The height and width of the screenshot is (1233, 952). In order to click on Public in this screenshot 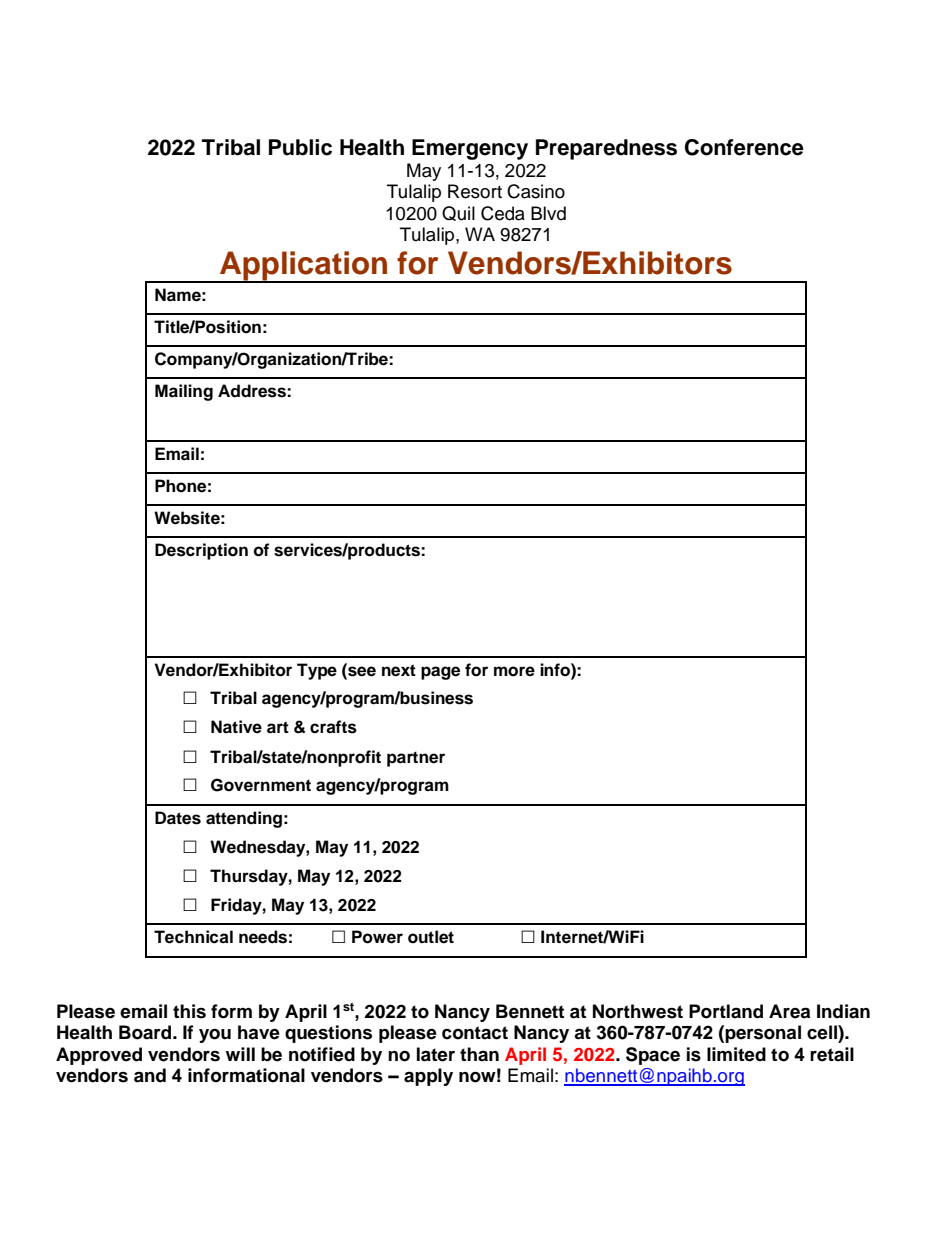, I will do `click(300, 147)`.
